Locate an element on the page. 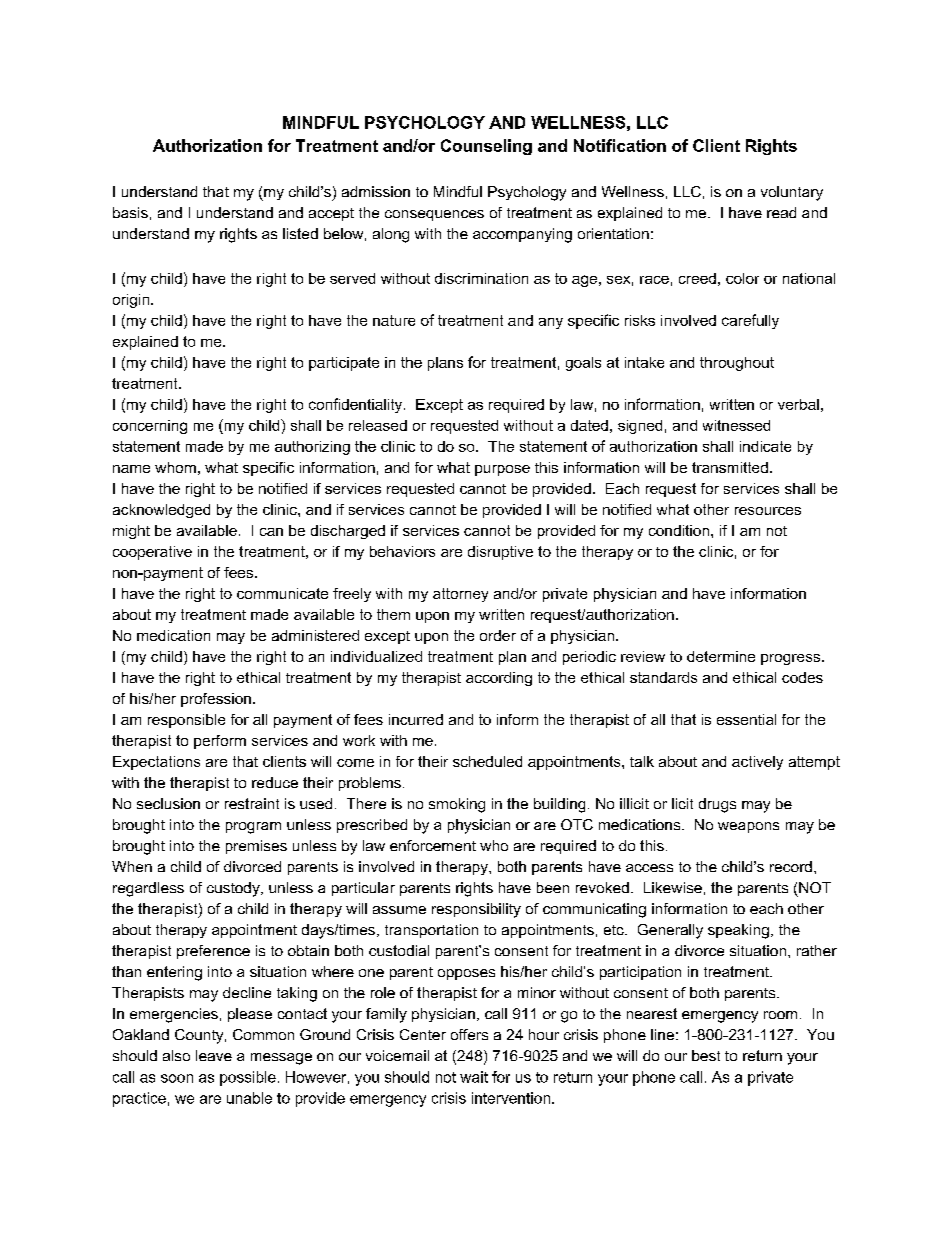  Counseling is located at coordinates (486, 147).
